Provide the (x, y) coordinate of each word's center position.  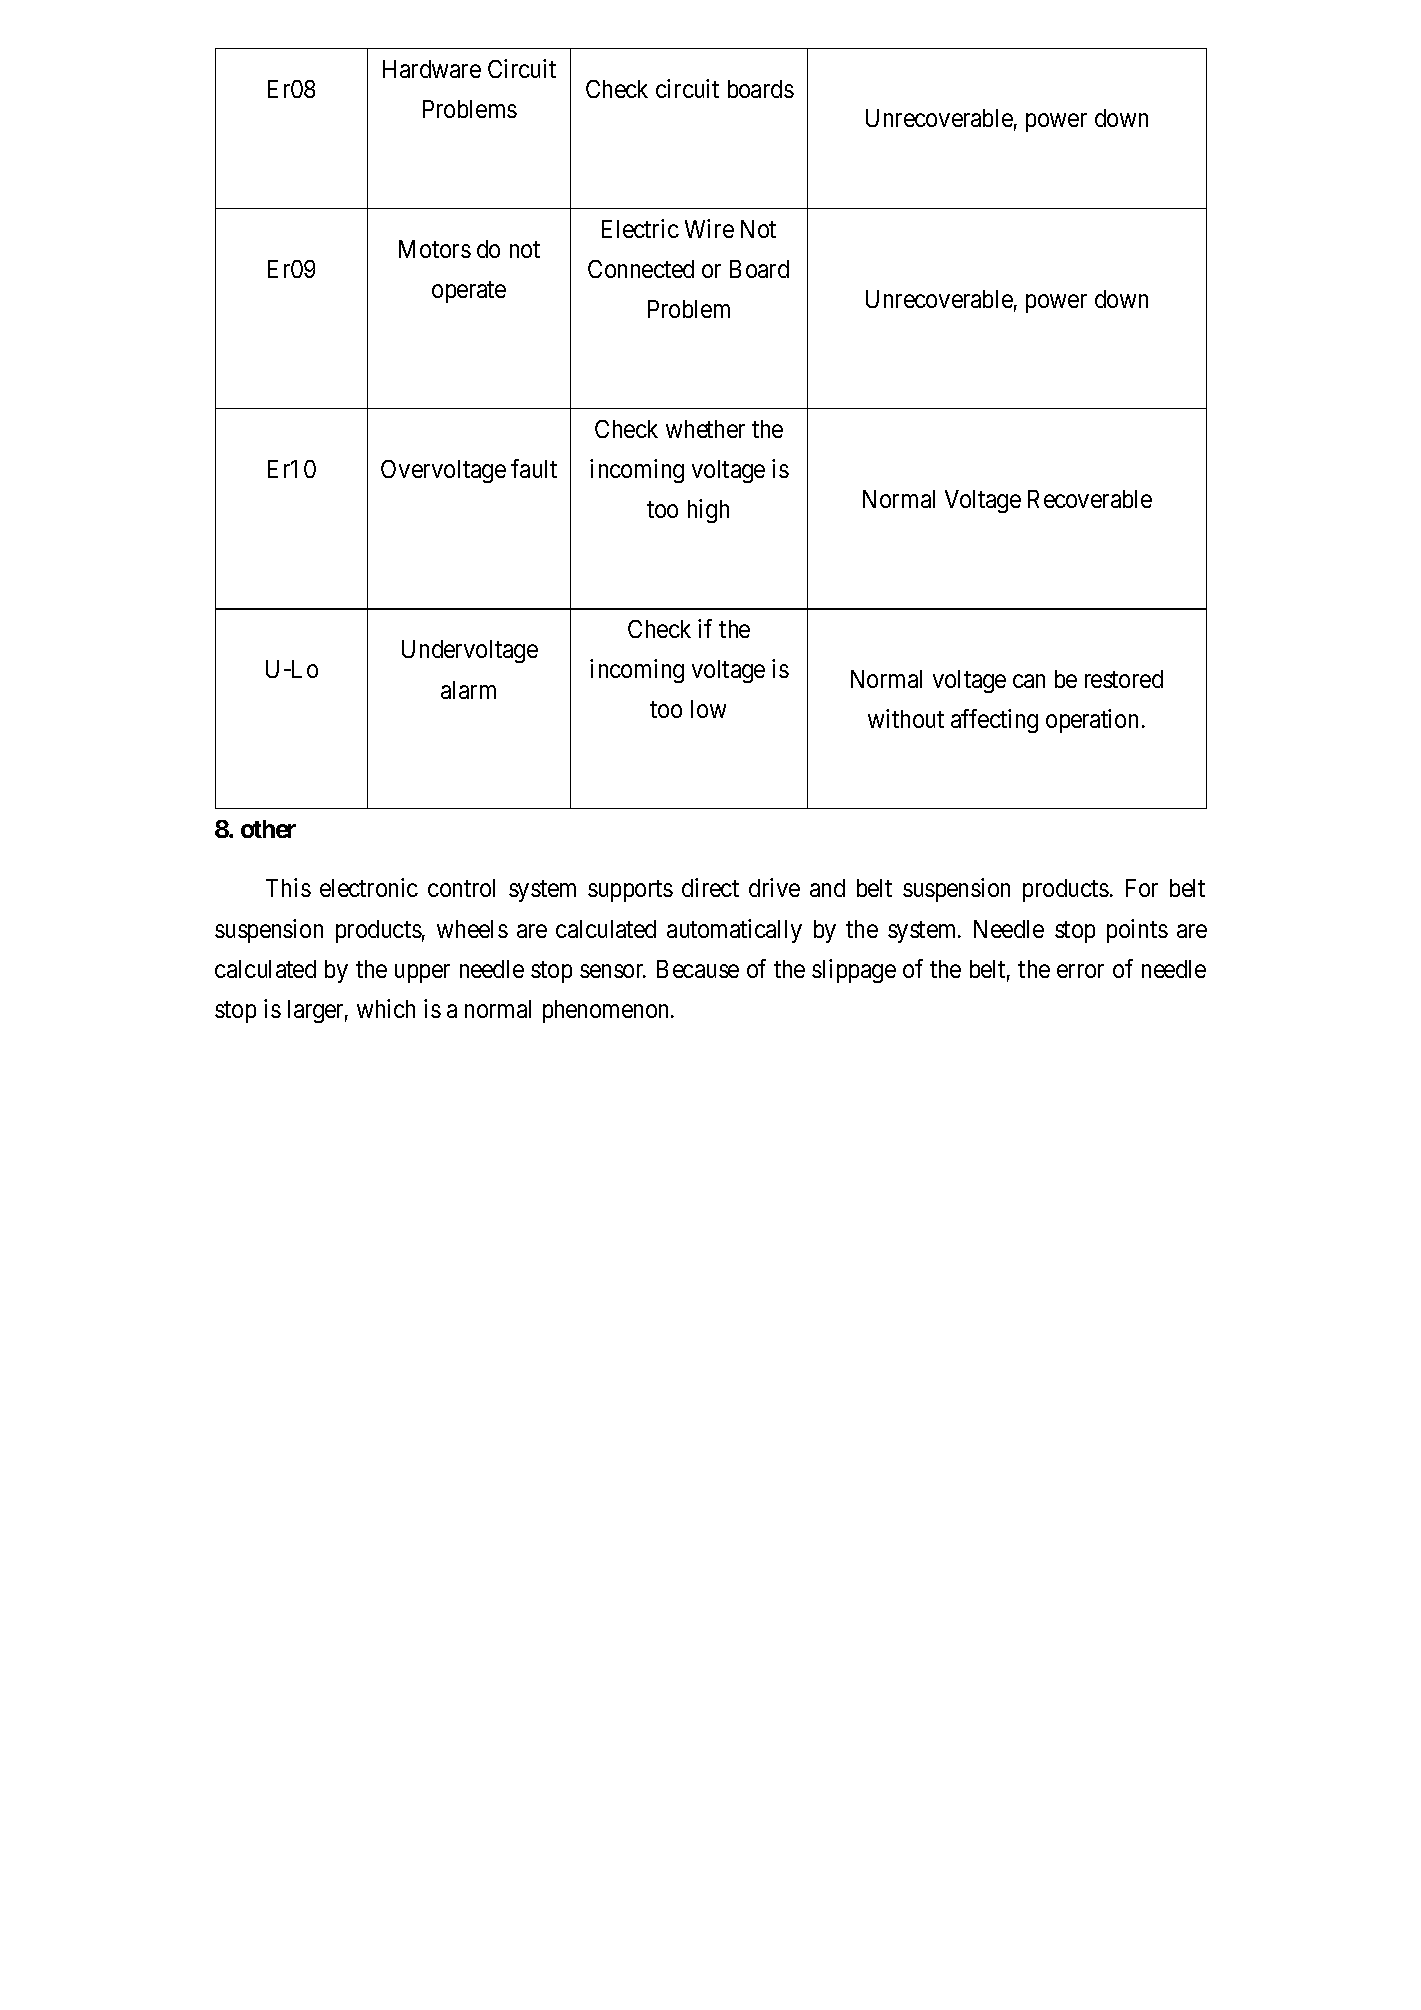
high (708, 511)
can (1029, 681)
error (1080, 971)
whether (705, 429)
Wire (709, 228)
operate (469, 292)
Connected (641, 269)
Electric (640, 228)
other (268, 829)
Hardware (432, 69)
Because (698, 969)
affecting (994, 721)
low (708, 709)
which (386, 1008)
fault (534, 468)
